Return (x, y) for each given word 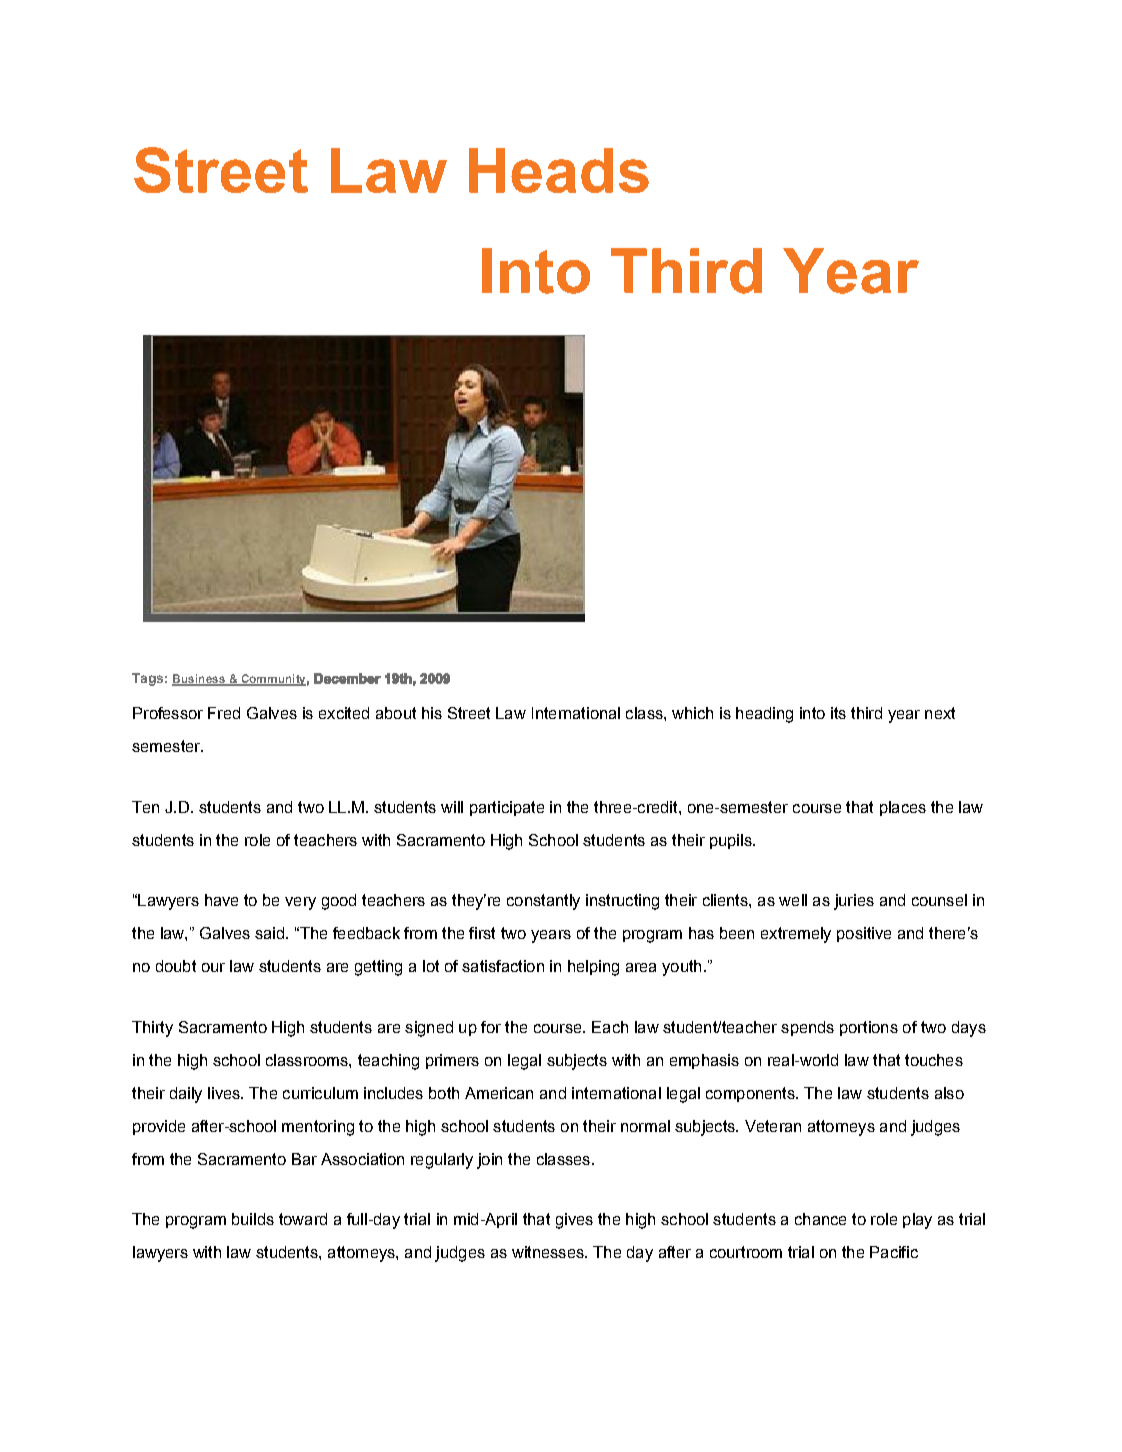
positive (864, 934)
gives (574, 1221)
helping (593, 968)
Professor (168, 713)
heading (764, 715)
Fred (224, 713)
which (692, 713)
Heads (559, 170)
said (269, 933)
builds (253, 1219)
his (432, 713)
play (917, 1221)
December (347, 678)
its (838, 713)
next (940, 713)
